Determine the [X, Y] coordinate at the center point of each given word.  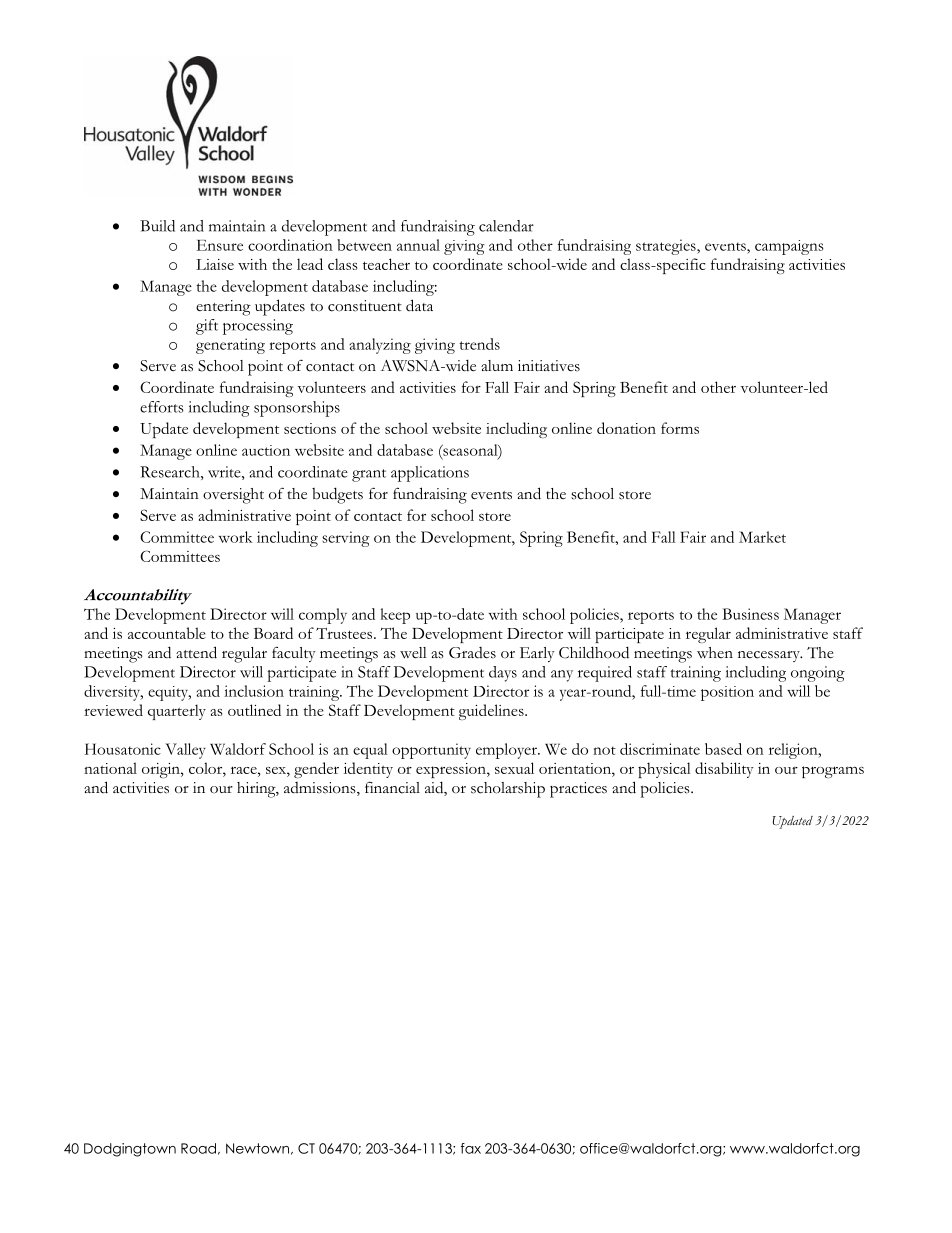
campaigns [789, 247]
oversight [233, 496]
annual [418, 245]
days [503, 674]
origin [162, 770]
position [727, 693]
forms [680, 428]
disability [724, 770]
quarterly [177, 712]
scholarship [508, 790]
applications [430, 474]
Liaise [215, 264]
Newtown [257, 1148]
